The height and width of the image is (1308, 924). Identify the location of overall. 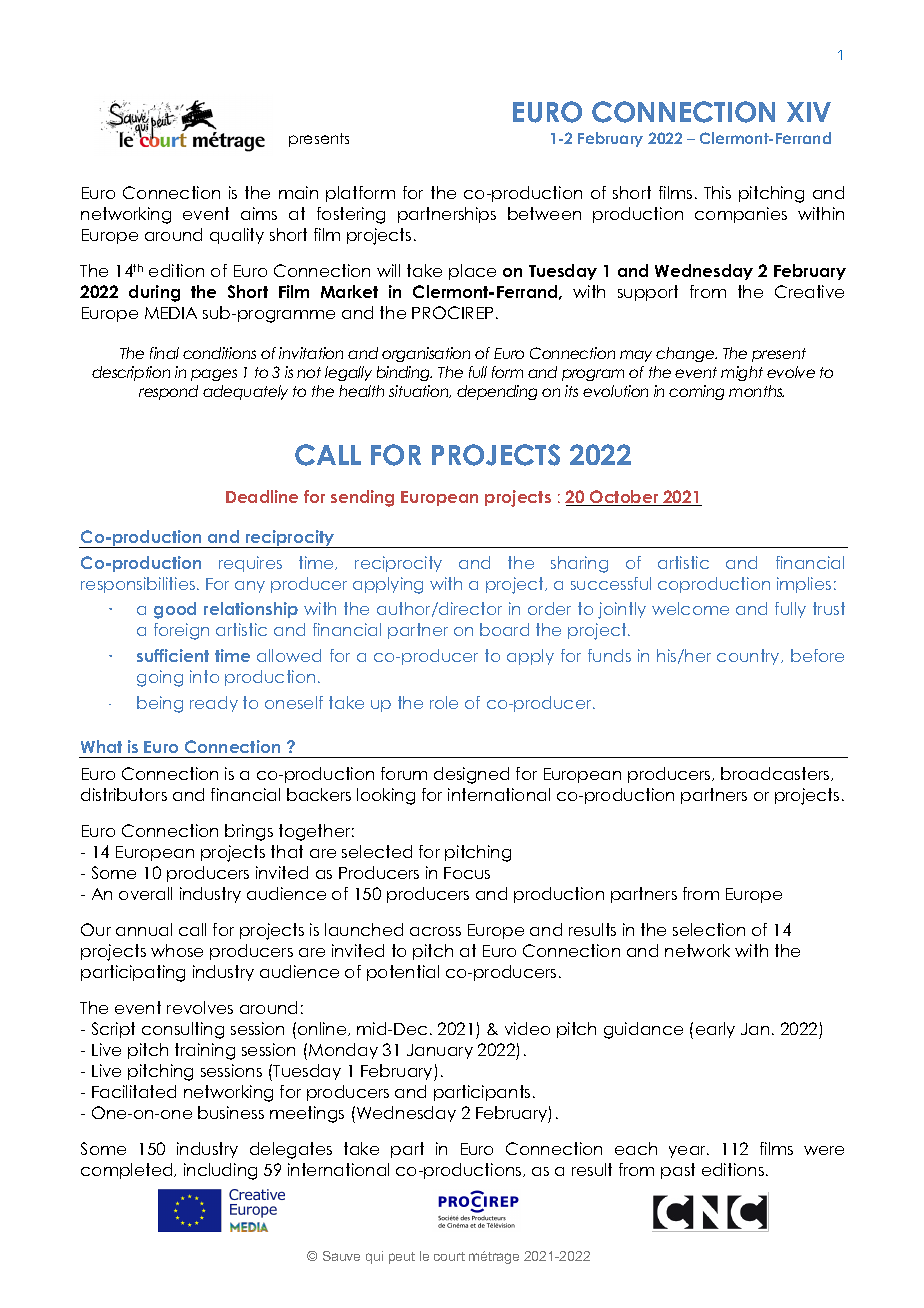
(145, 893).
